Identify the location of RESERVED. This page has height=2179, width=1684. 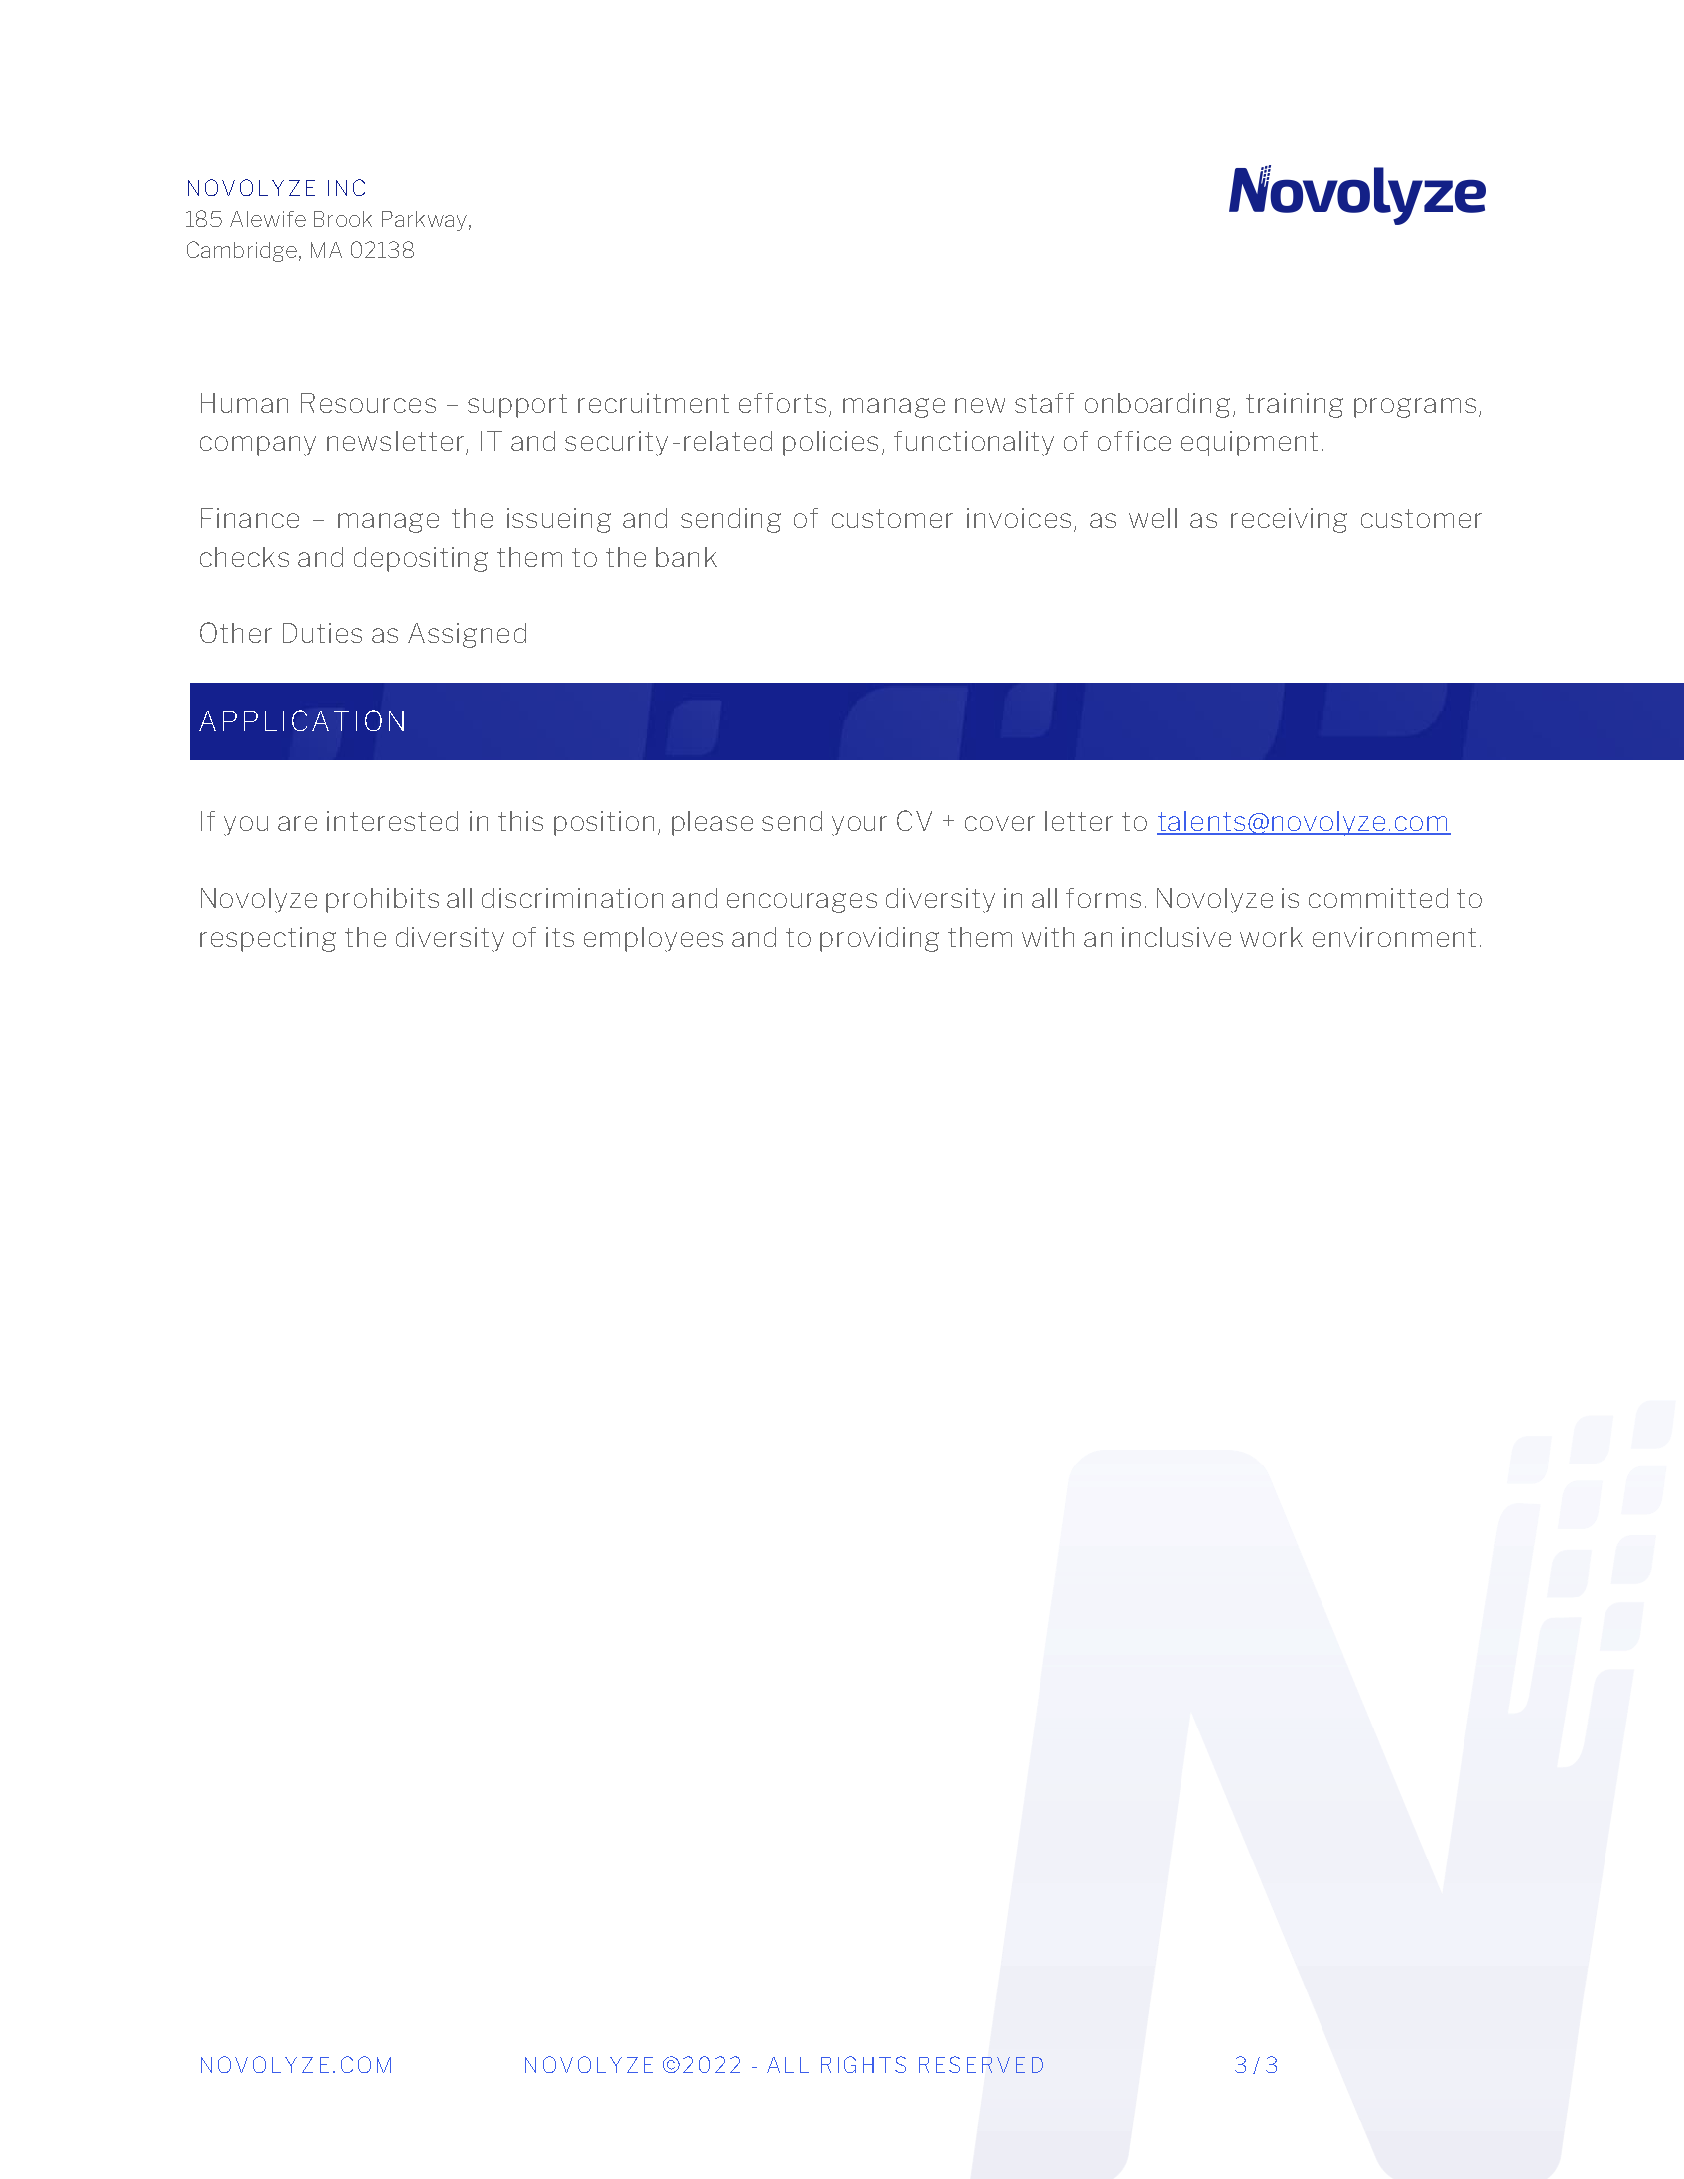
(981, 2064).
